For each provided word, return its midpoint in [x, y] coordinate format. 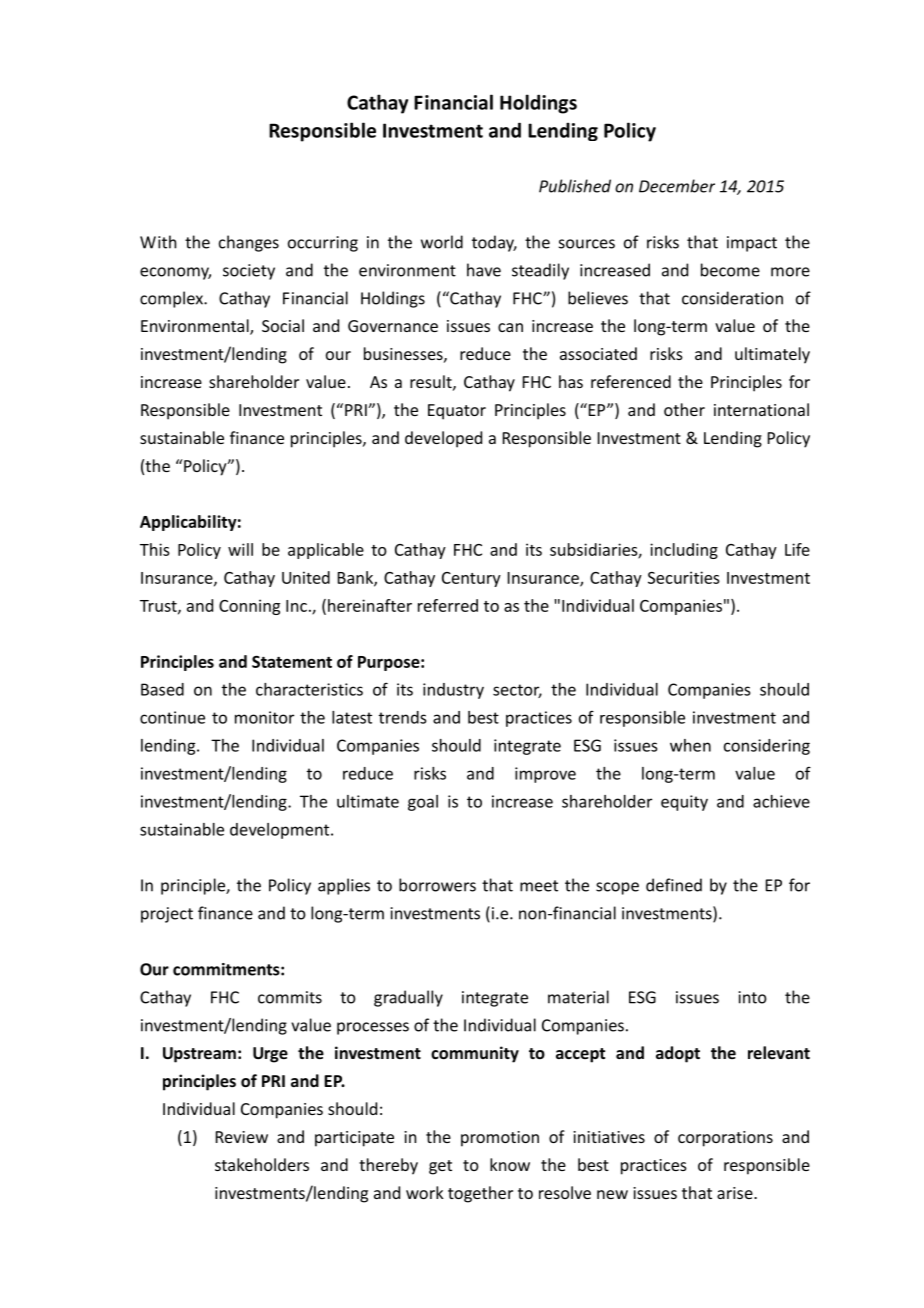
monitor [264, 717]
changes [249, 243]
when [690, 745]
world [442, 242]
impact [752, 244]
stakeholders [262, 1164]
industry [453, 691]
